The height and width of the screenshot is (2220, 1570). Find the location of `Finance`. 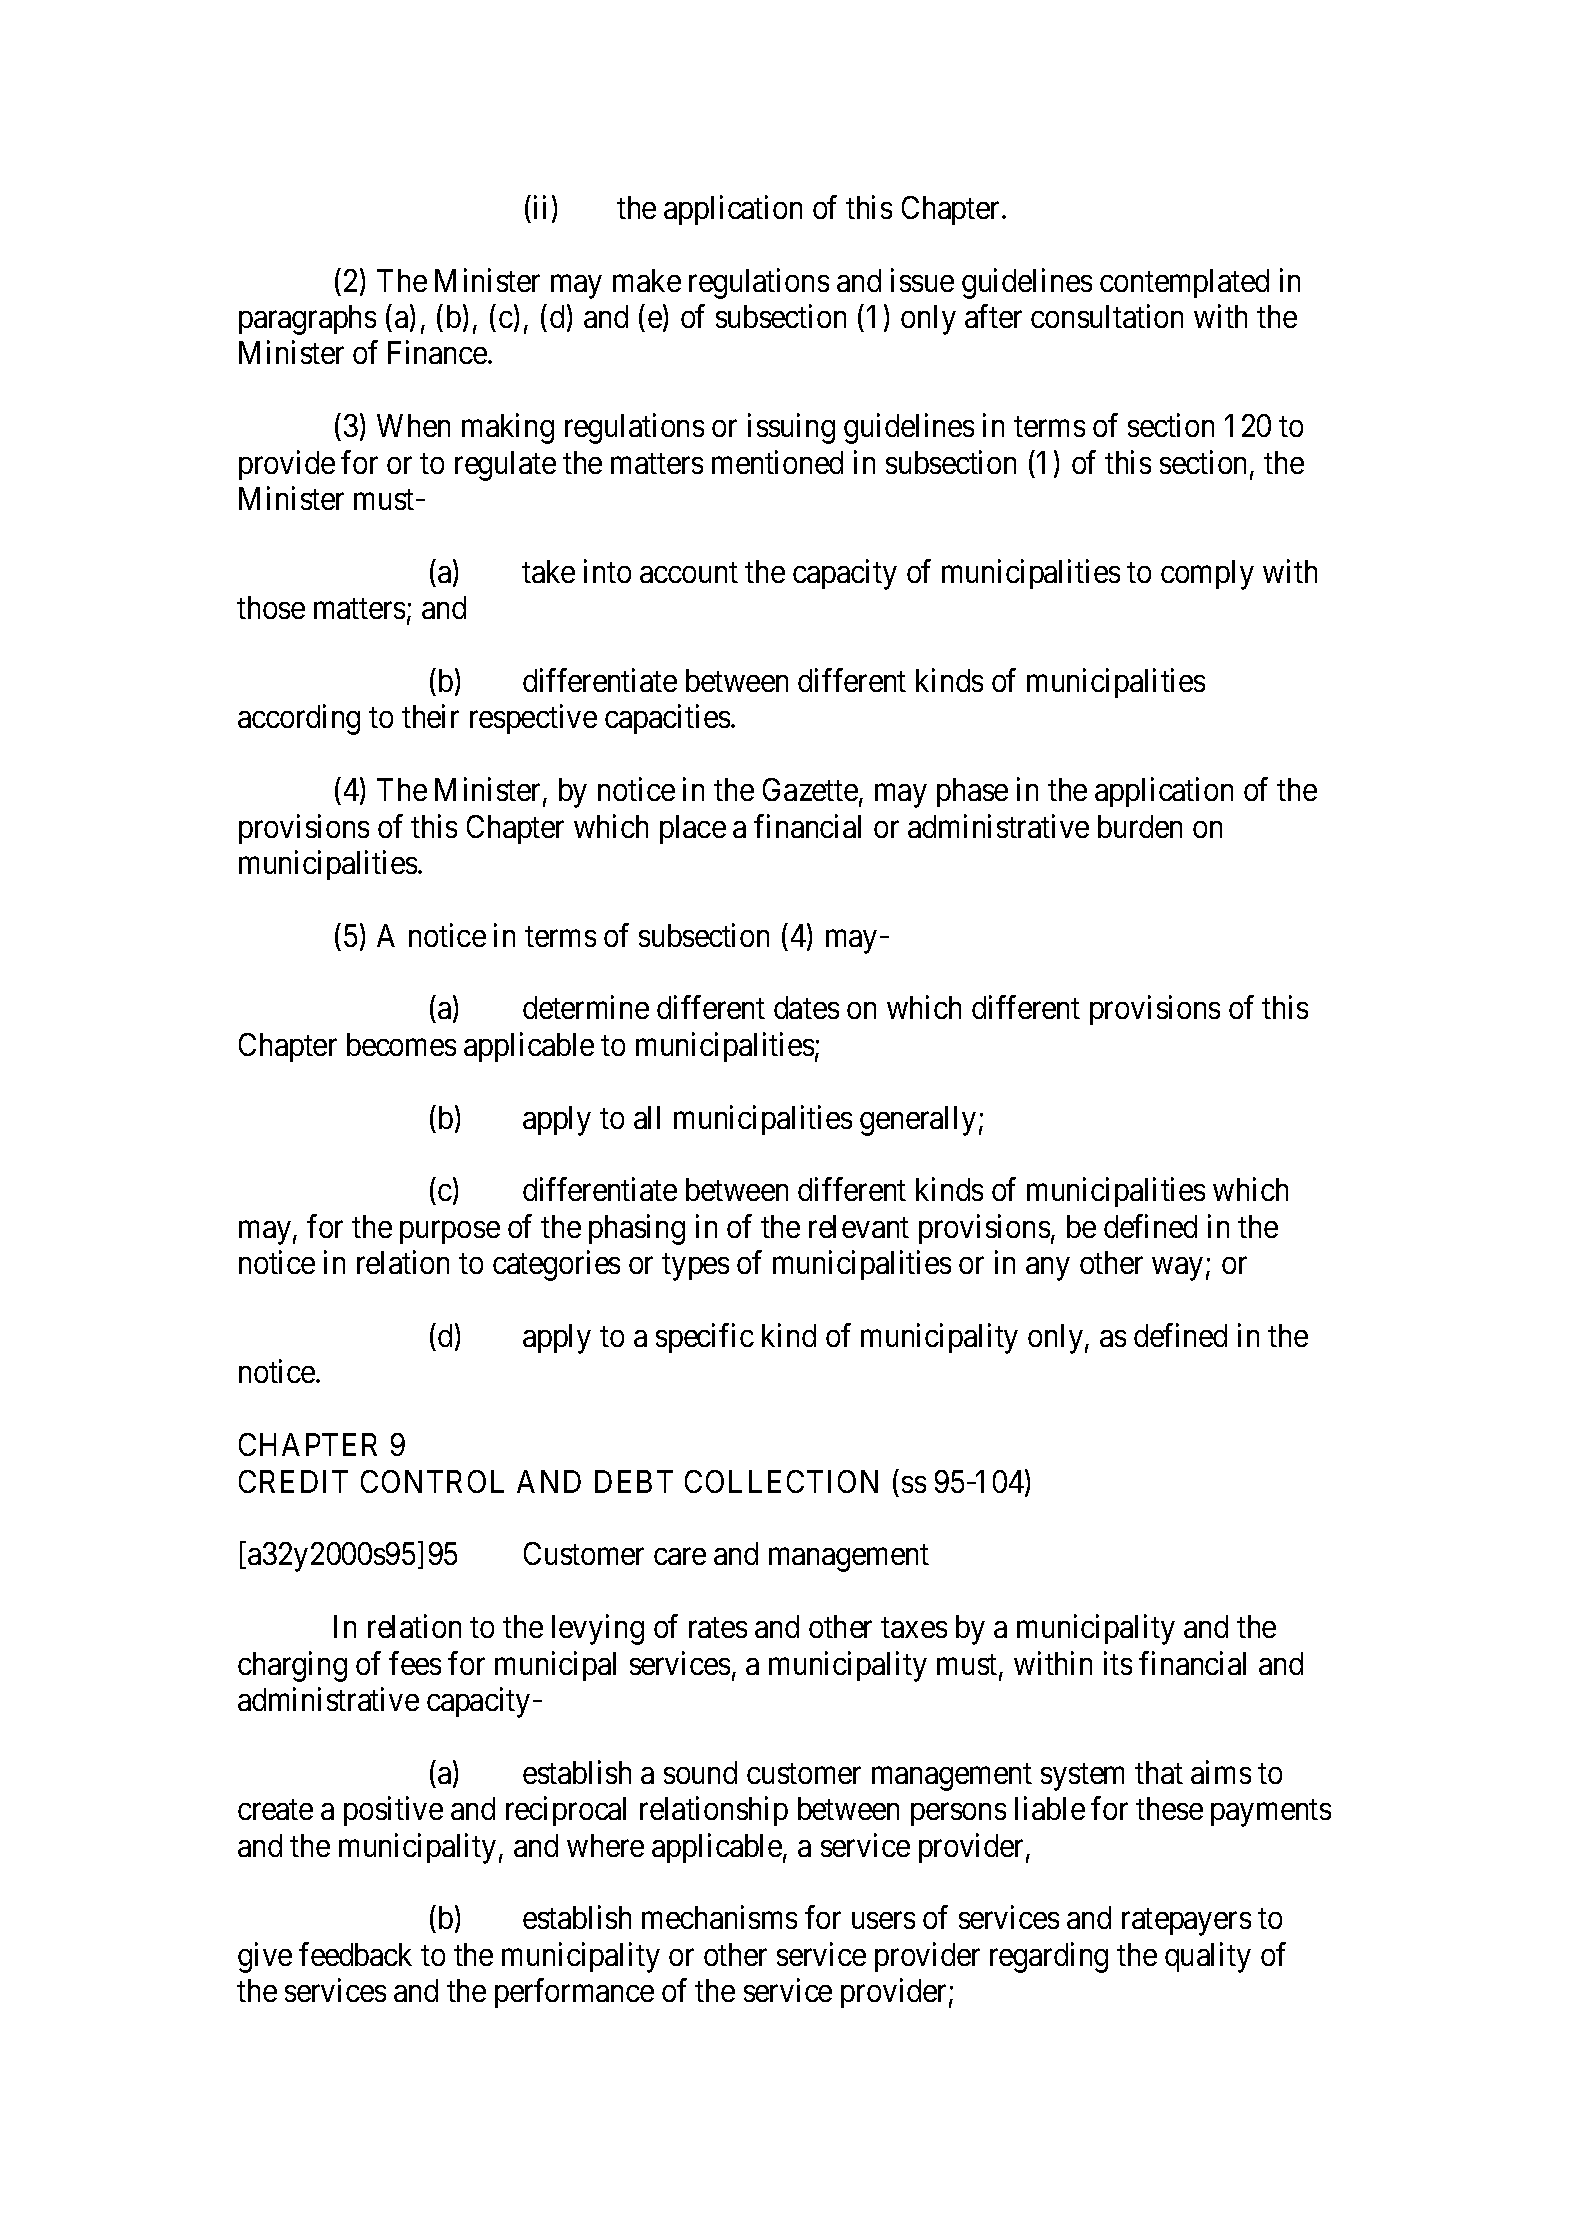

Finance is located at coordinates (438, 352).
